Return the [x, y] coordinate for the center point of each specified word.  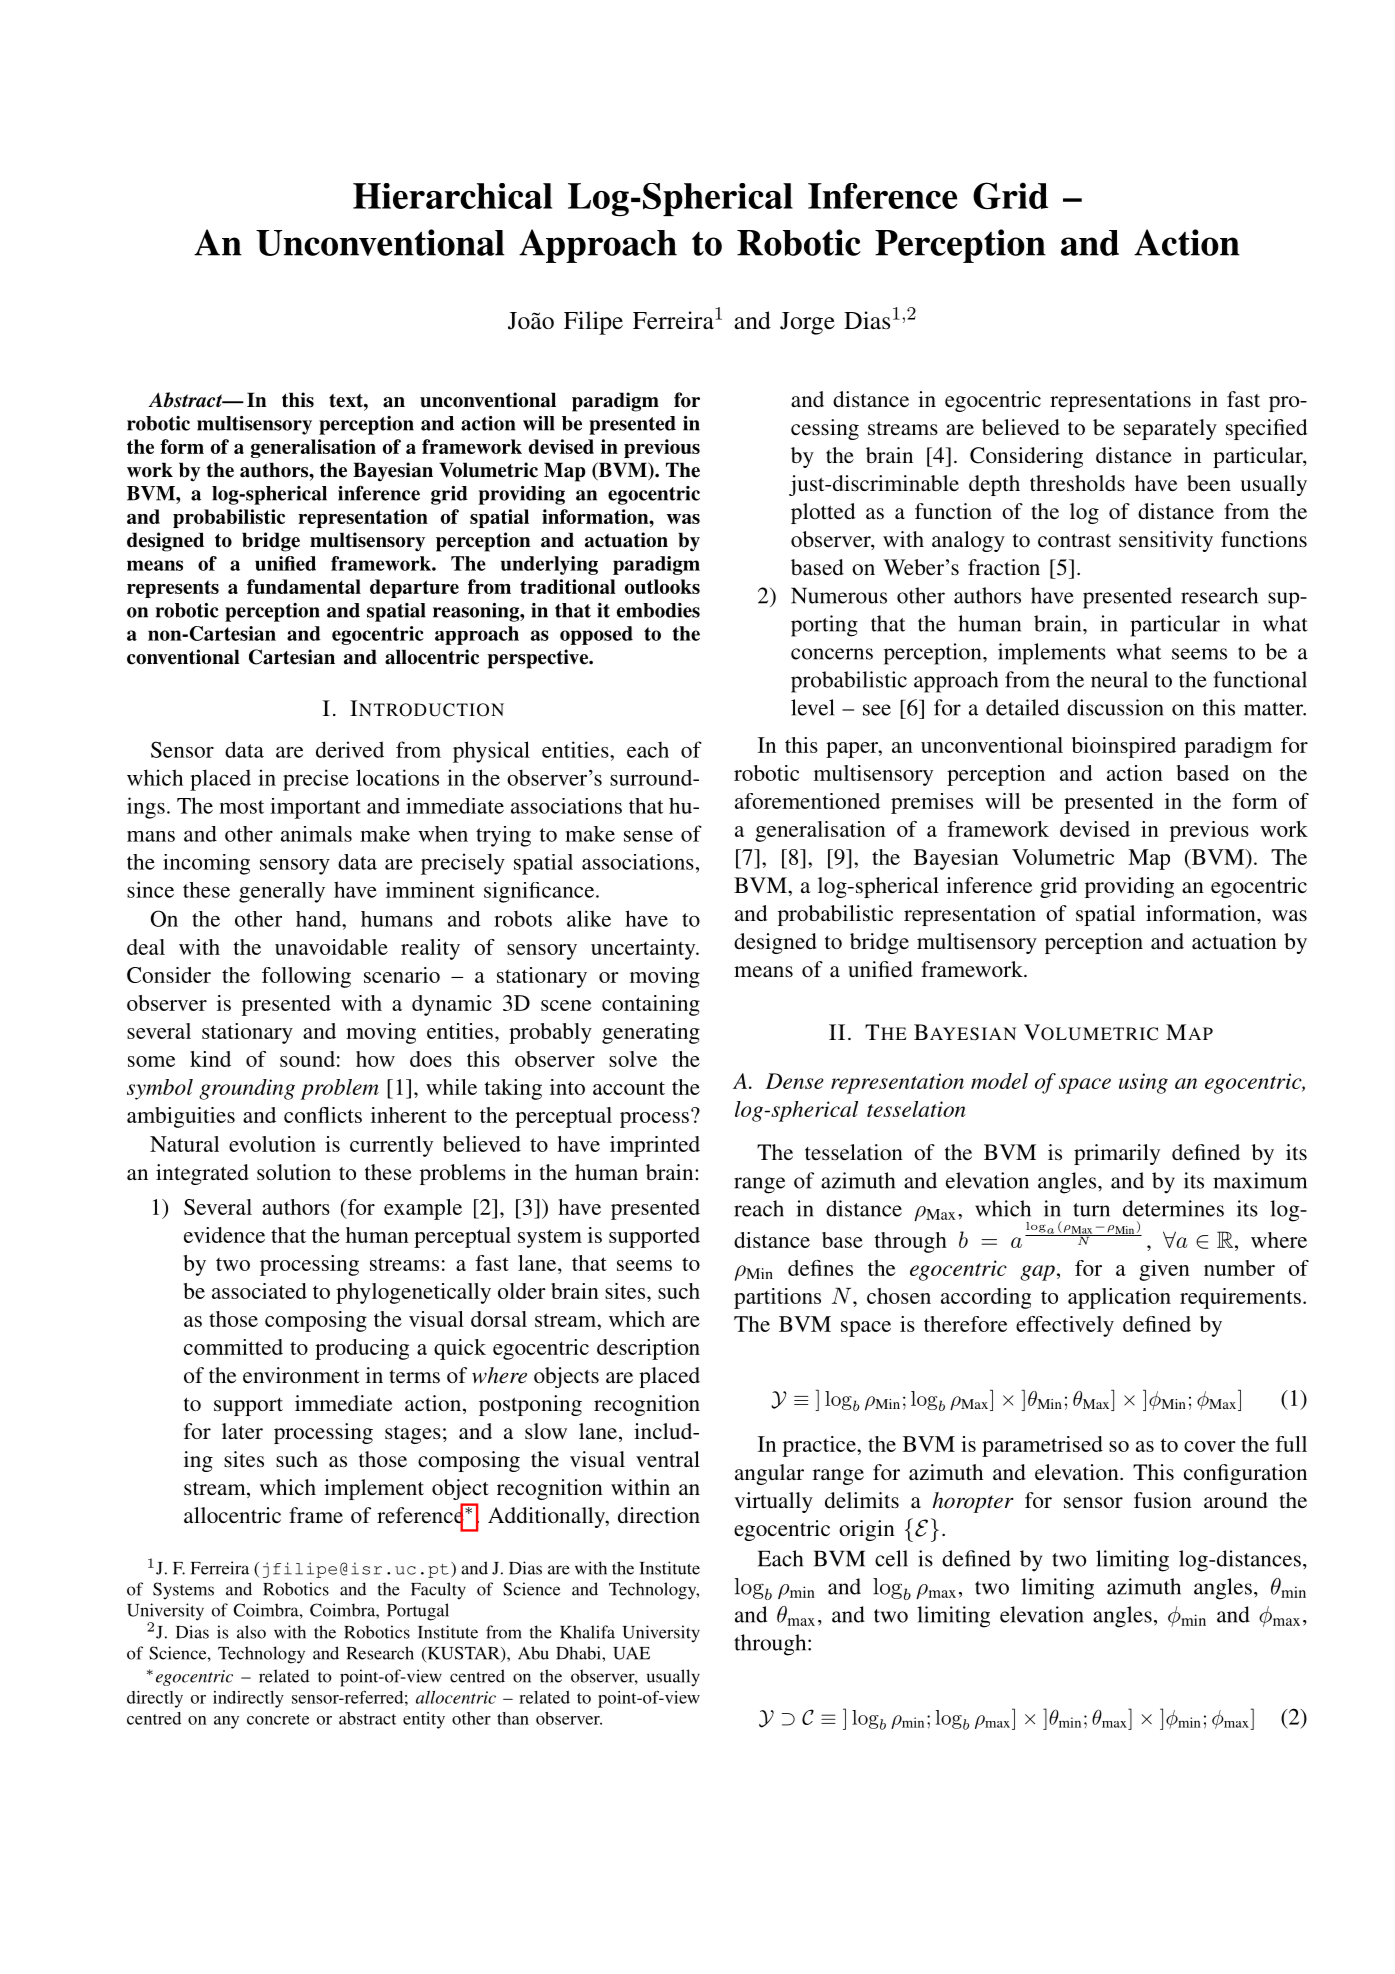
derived [350, 749]
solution [294, 1172]
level [812, 707]
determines [1173, 1208]
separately [1170, 429]
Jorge [807, 323]
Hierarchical [452, 196]
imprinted [655, 1146]
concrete [278, 1719]
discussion [1115, 707]
